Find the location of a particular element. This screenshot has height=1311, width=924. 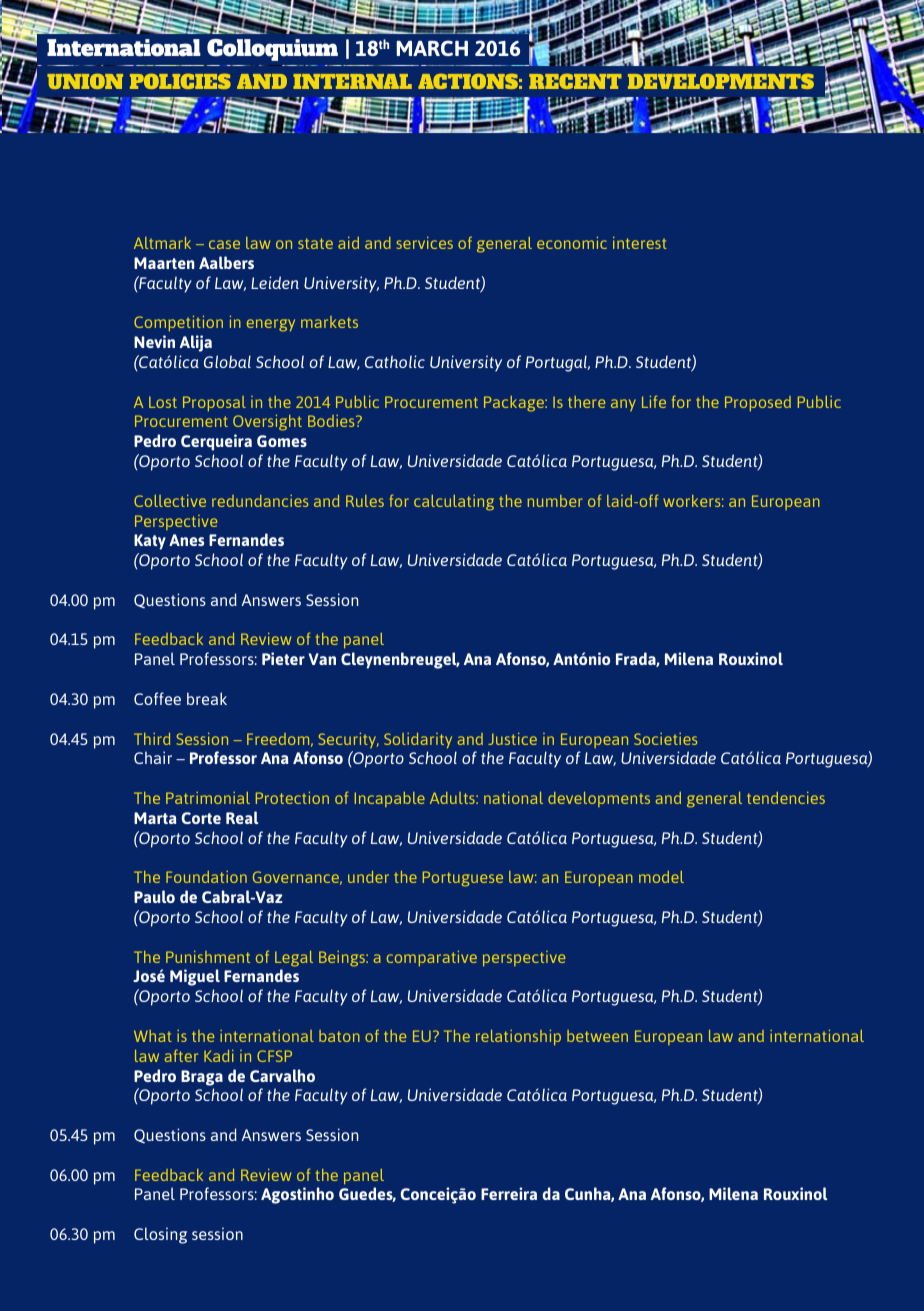

POLICIES is located at coordinates (180, 81).
